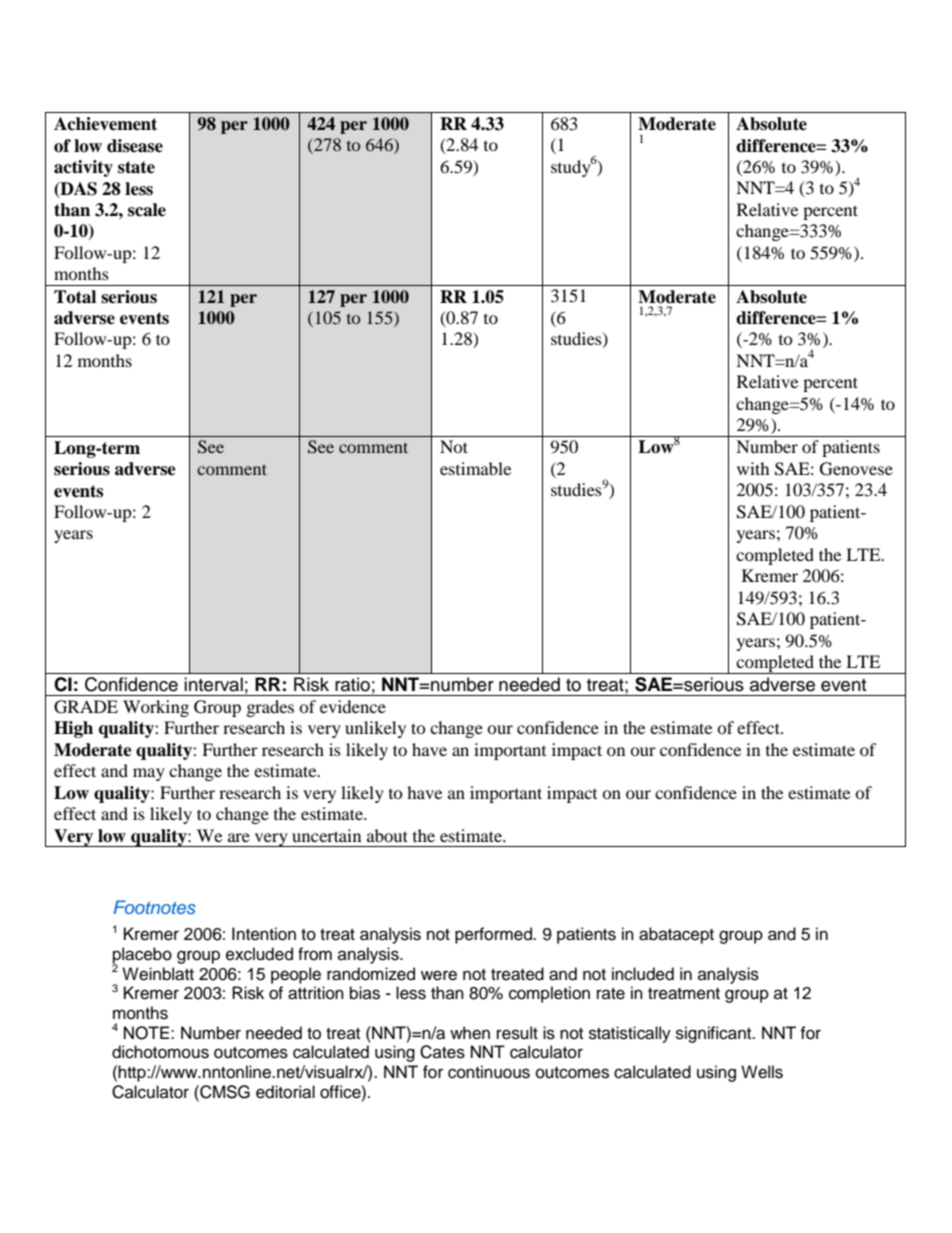 Image resolution: width=952 pixels, height=1233 pixels. I want to click on state, so click(136, 167).
